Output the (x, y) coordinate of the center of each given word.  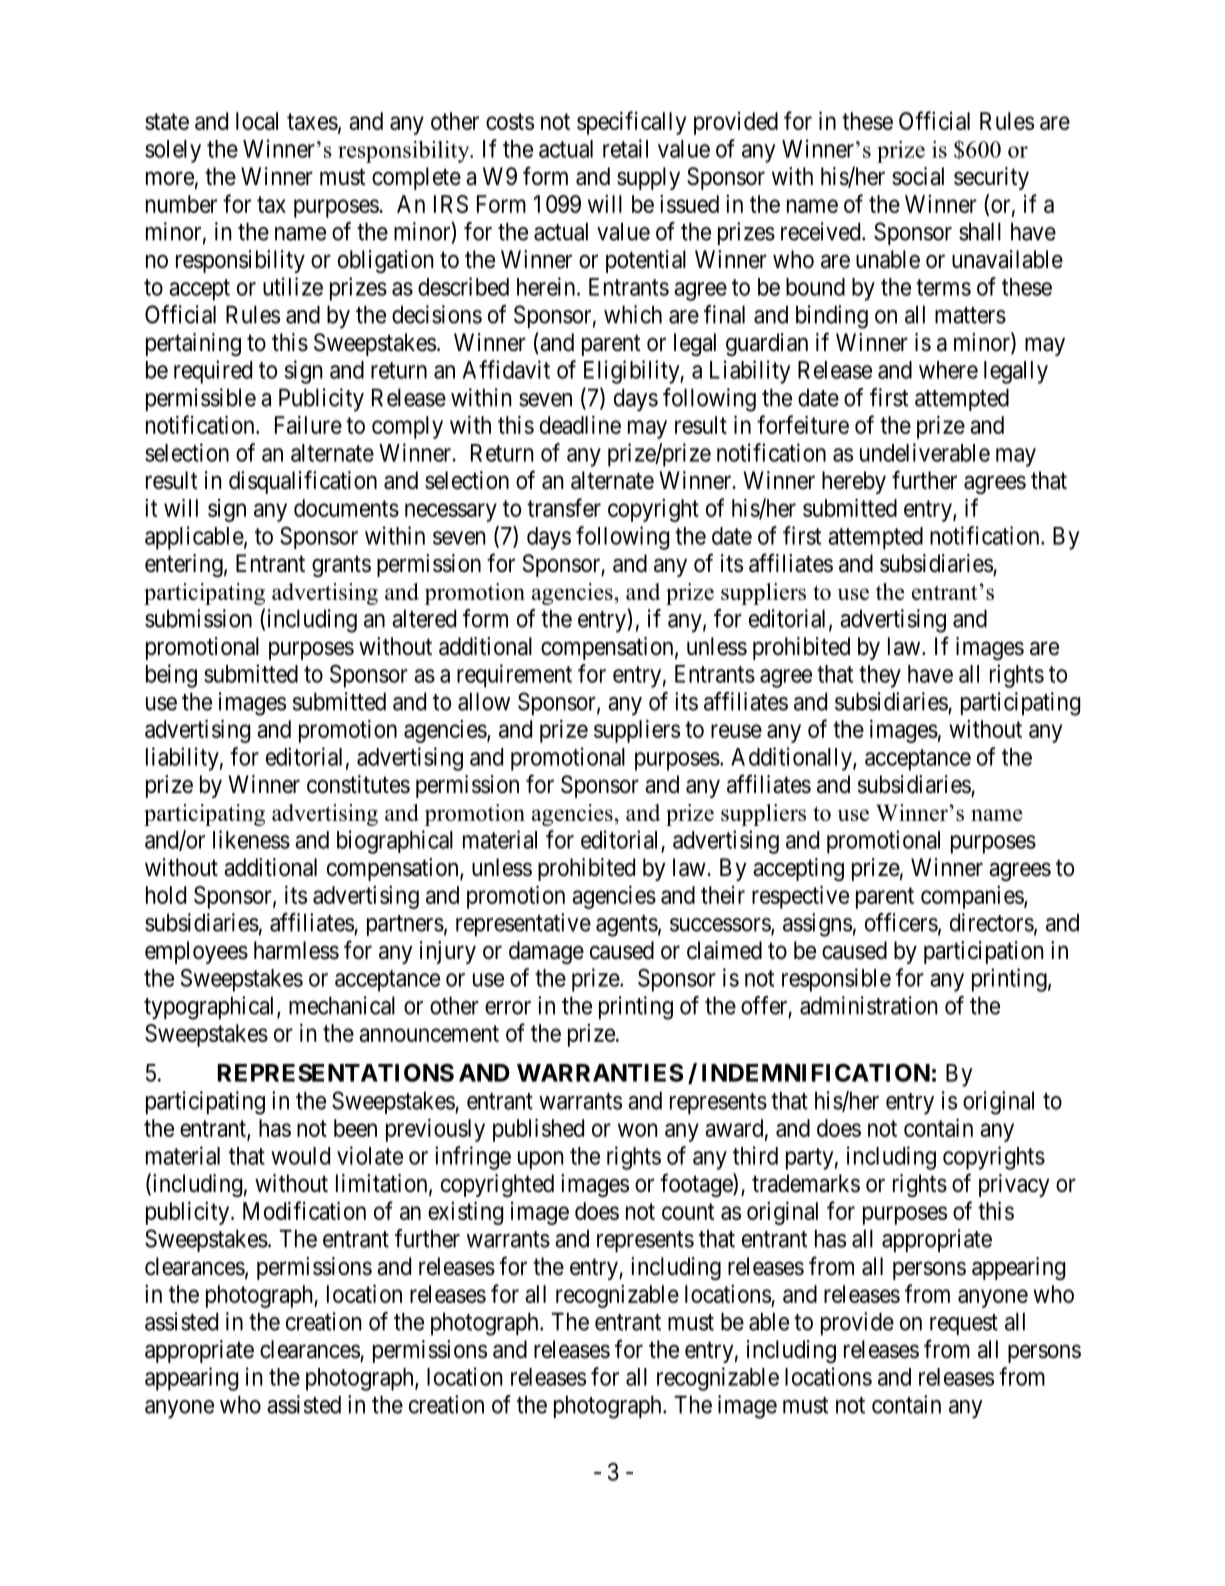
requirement (514, 676)
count (688, 1211)
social (918, 176)
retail (625, 148)
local (257, 121)
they (880, 676)
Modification (304, 1210)
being (171, 676)
